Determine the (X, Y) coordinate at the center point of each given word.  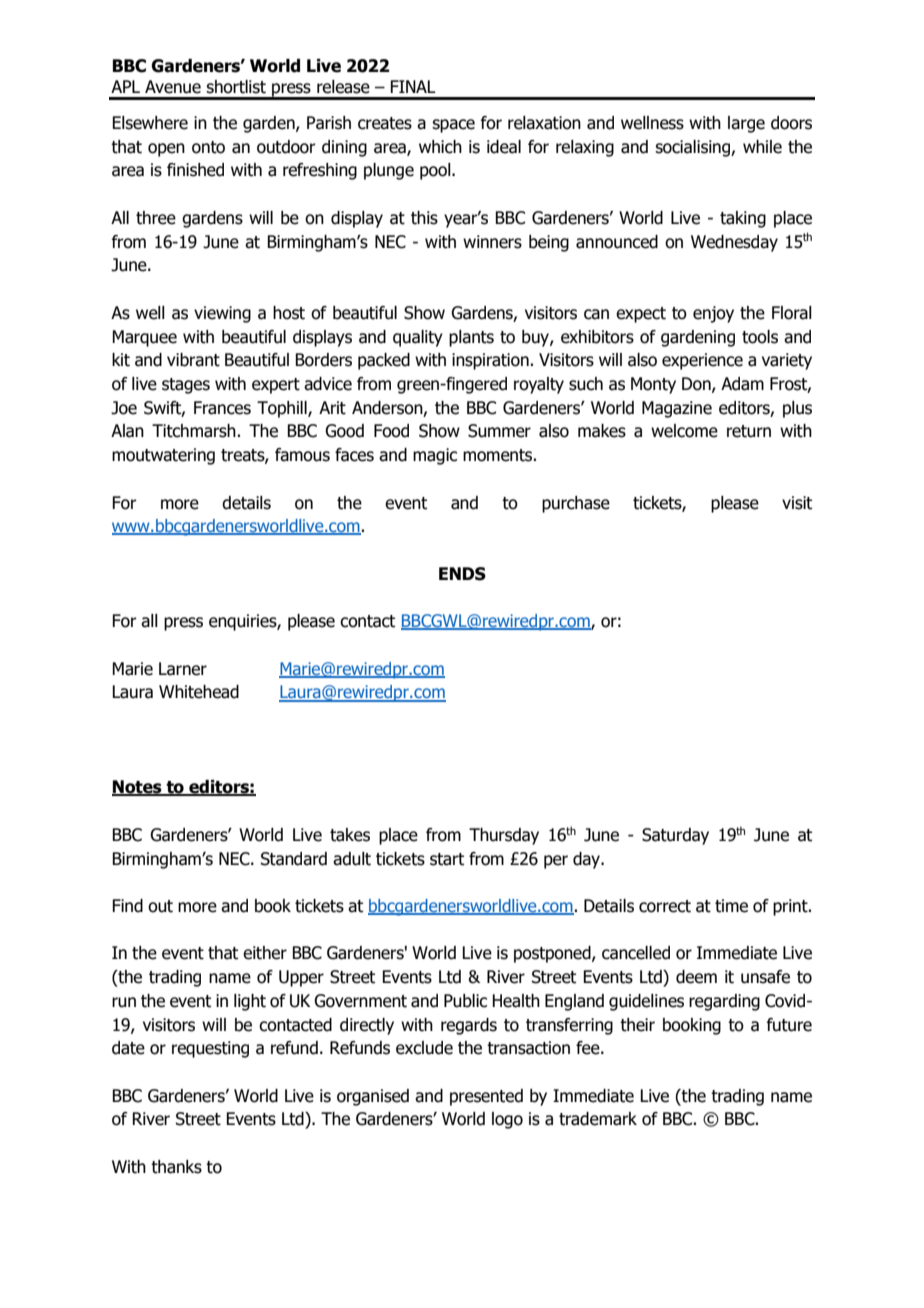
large (746, 124)
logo (507, 1120)
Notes (138, 788)
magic (435, 456)
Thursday (504, 836)
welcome (684, 431)
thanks (176, 1167)
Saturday (675, 836)
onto (208, 147)
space (453, 126)
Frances (222, 408)
